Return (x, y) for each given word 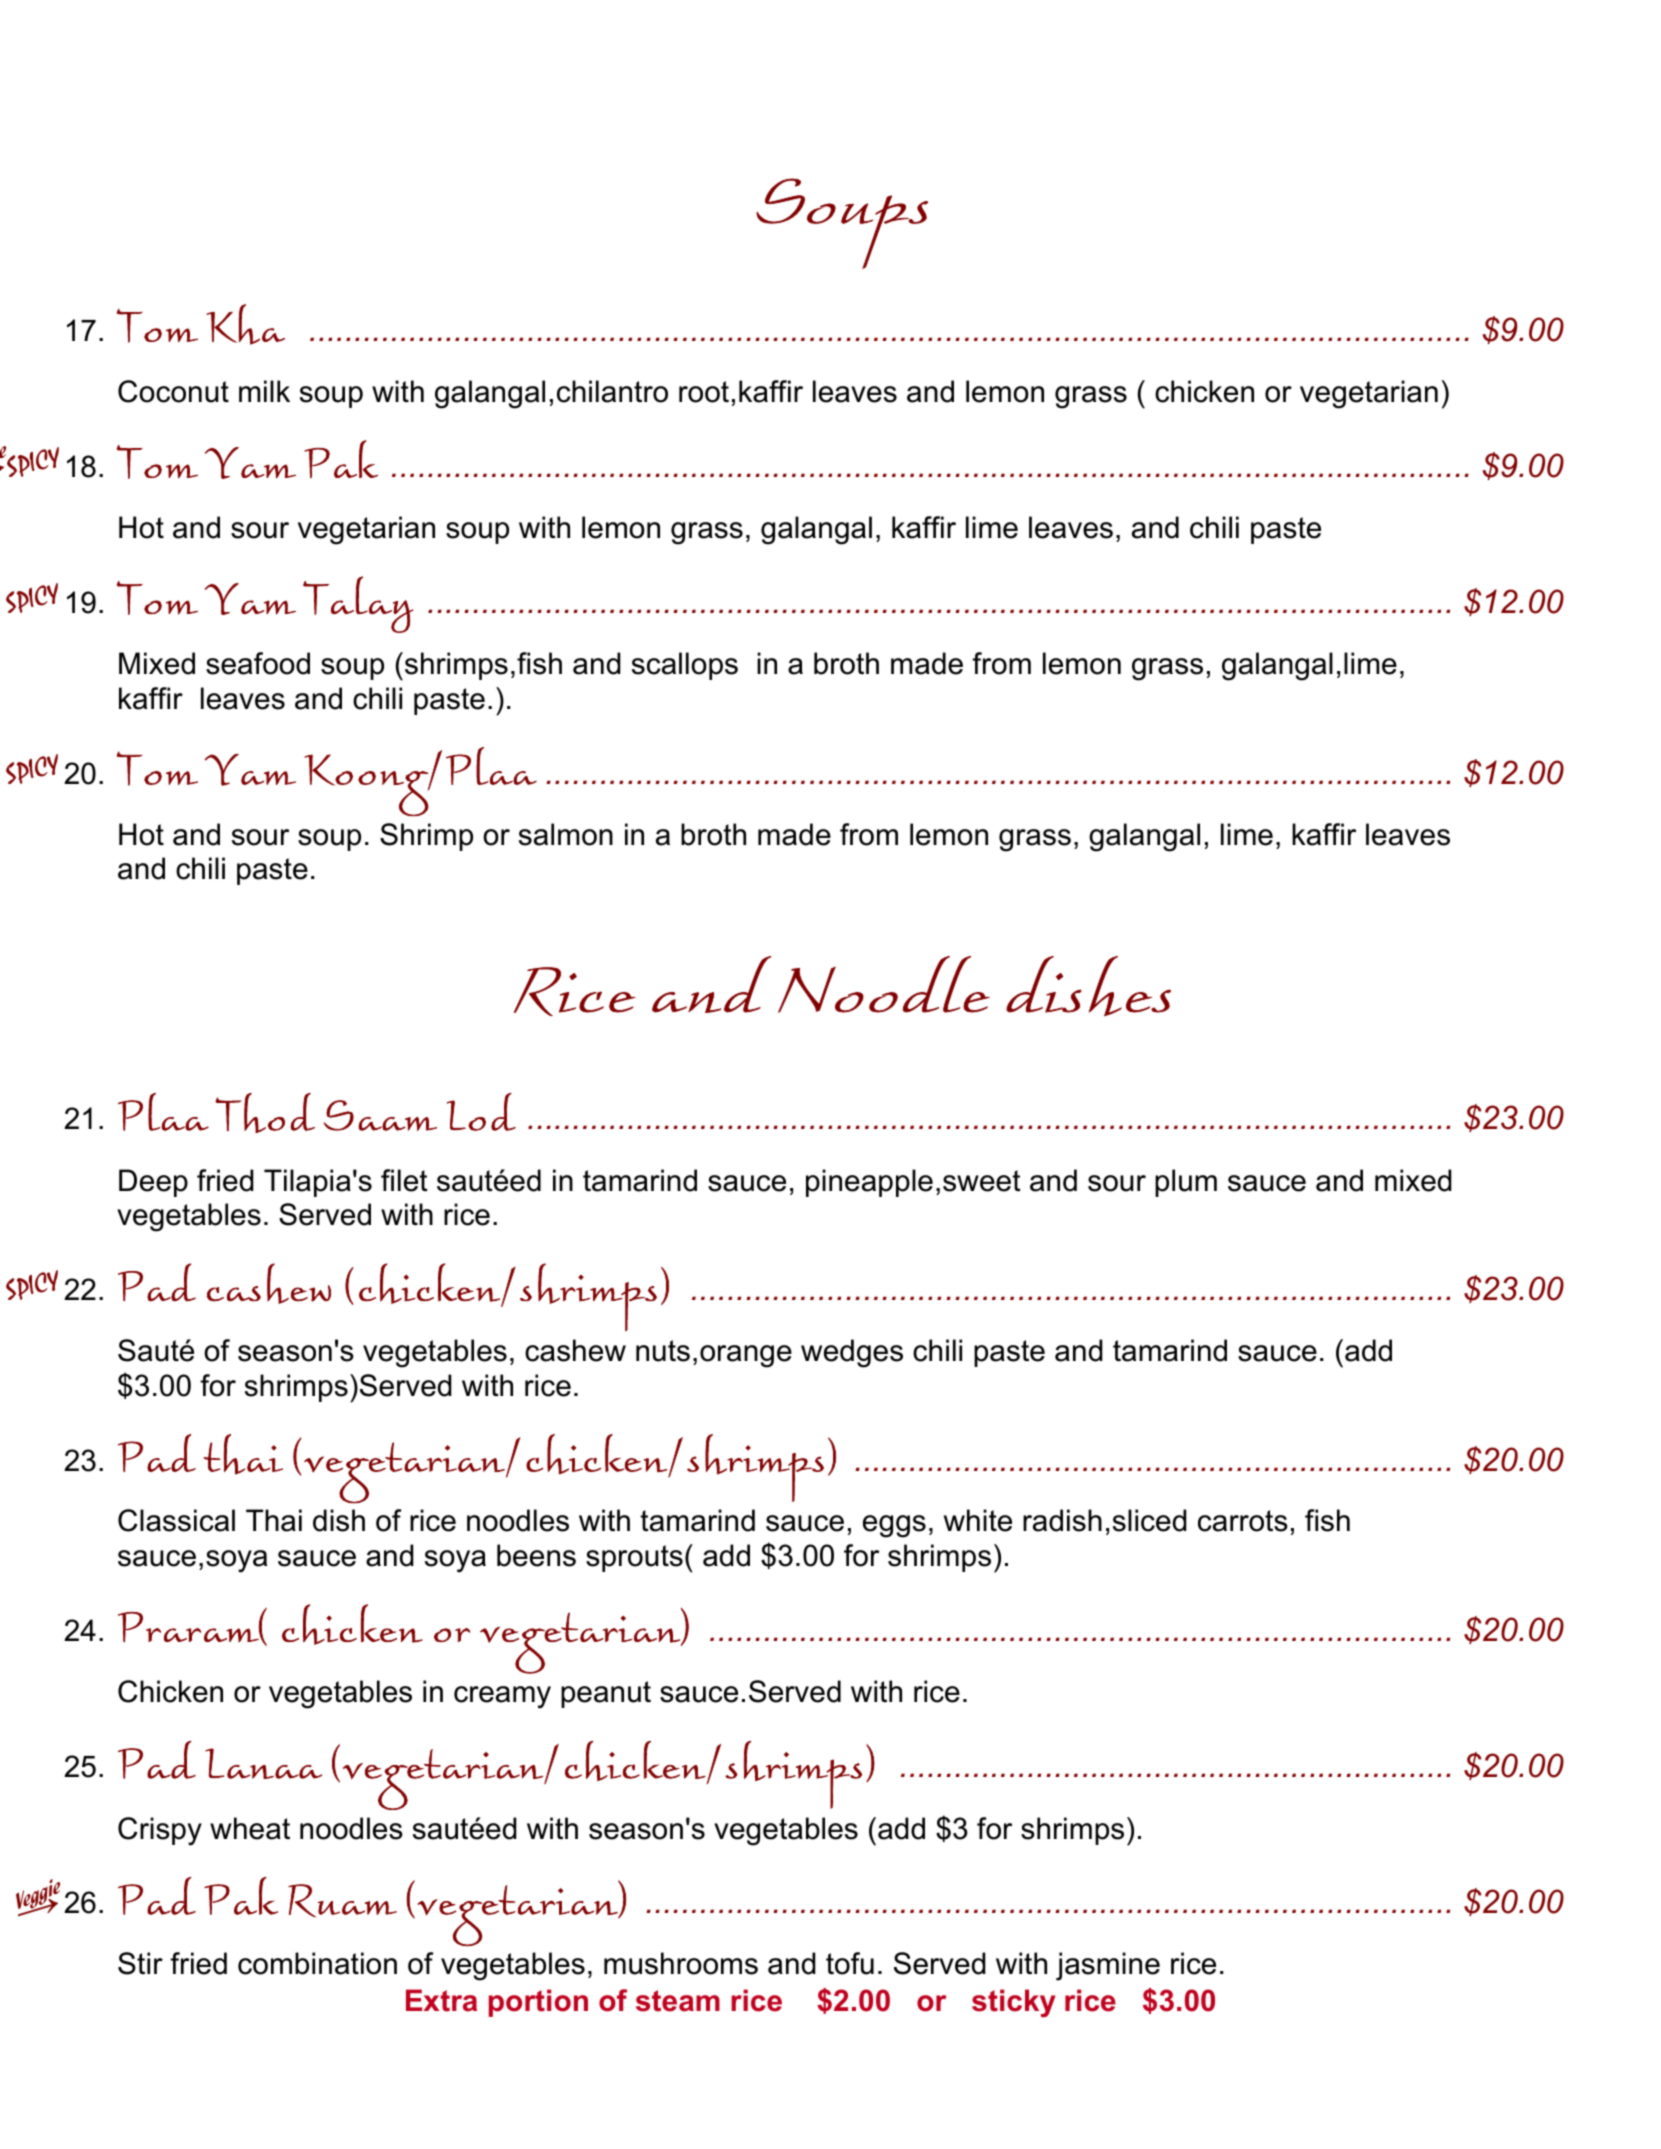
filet (404, 1180)
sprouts (634, 1558)
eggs (894, 1526)
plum (1186, 1183)
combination (317, 1963)
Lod (481, 1112)
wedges (852, 1353)
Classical (176, 1520)
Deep (153, 1183)
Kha (245, 324)
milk (264, 391)
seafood (258, 663)
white (978, 1520)
